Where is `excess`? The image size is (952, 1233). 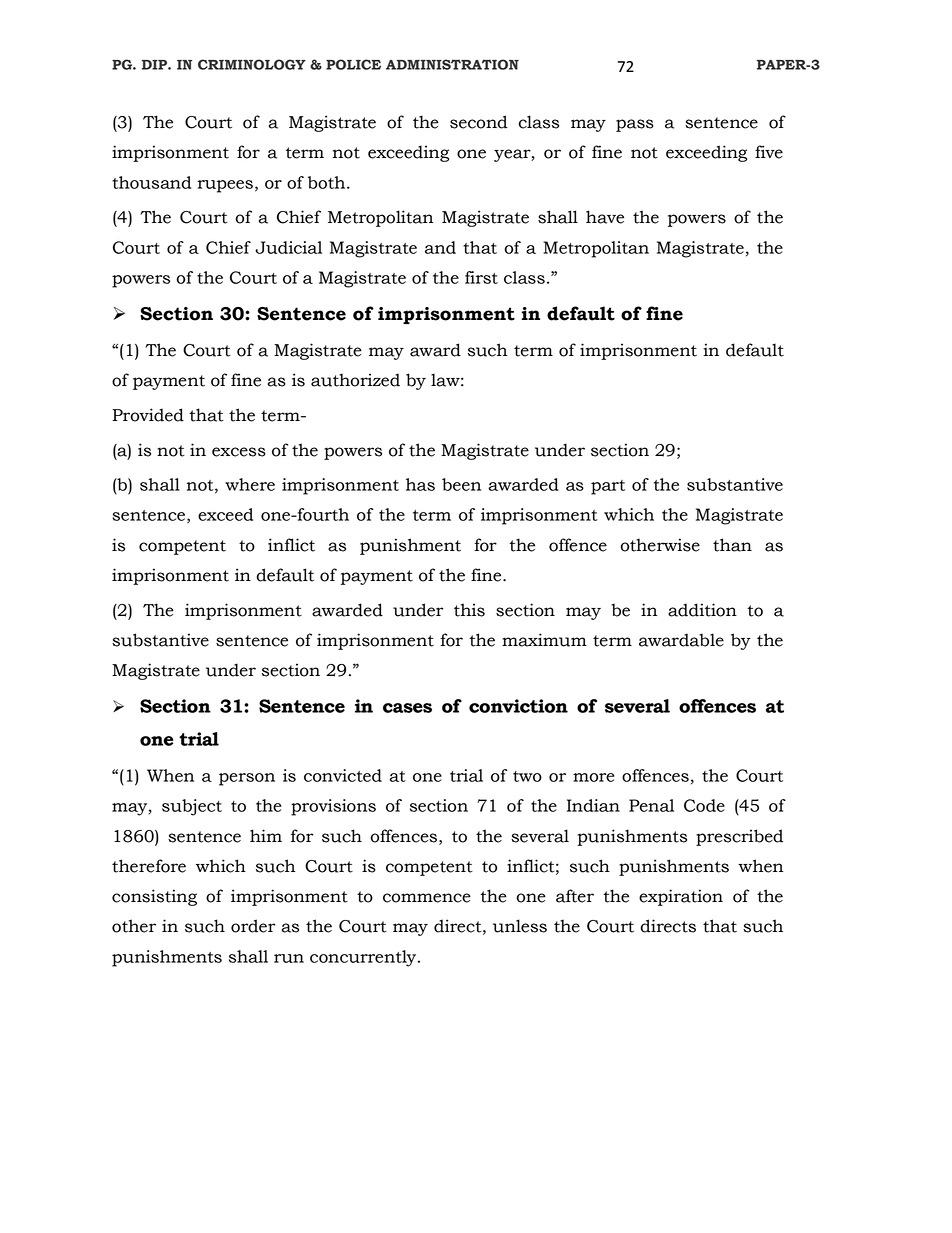 excess is located at coordinates (239, 452).
